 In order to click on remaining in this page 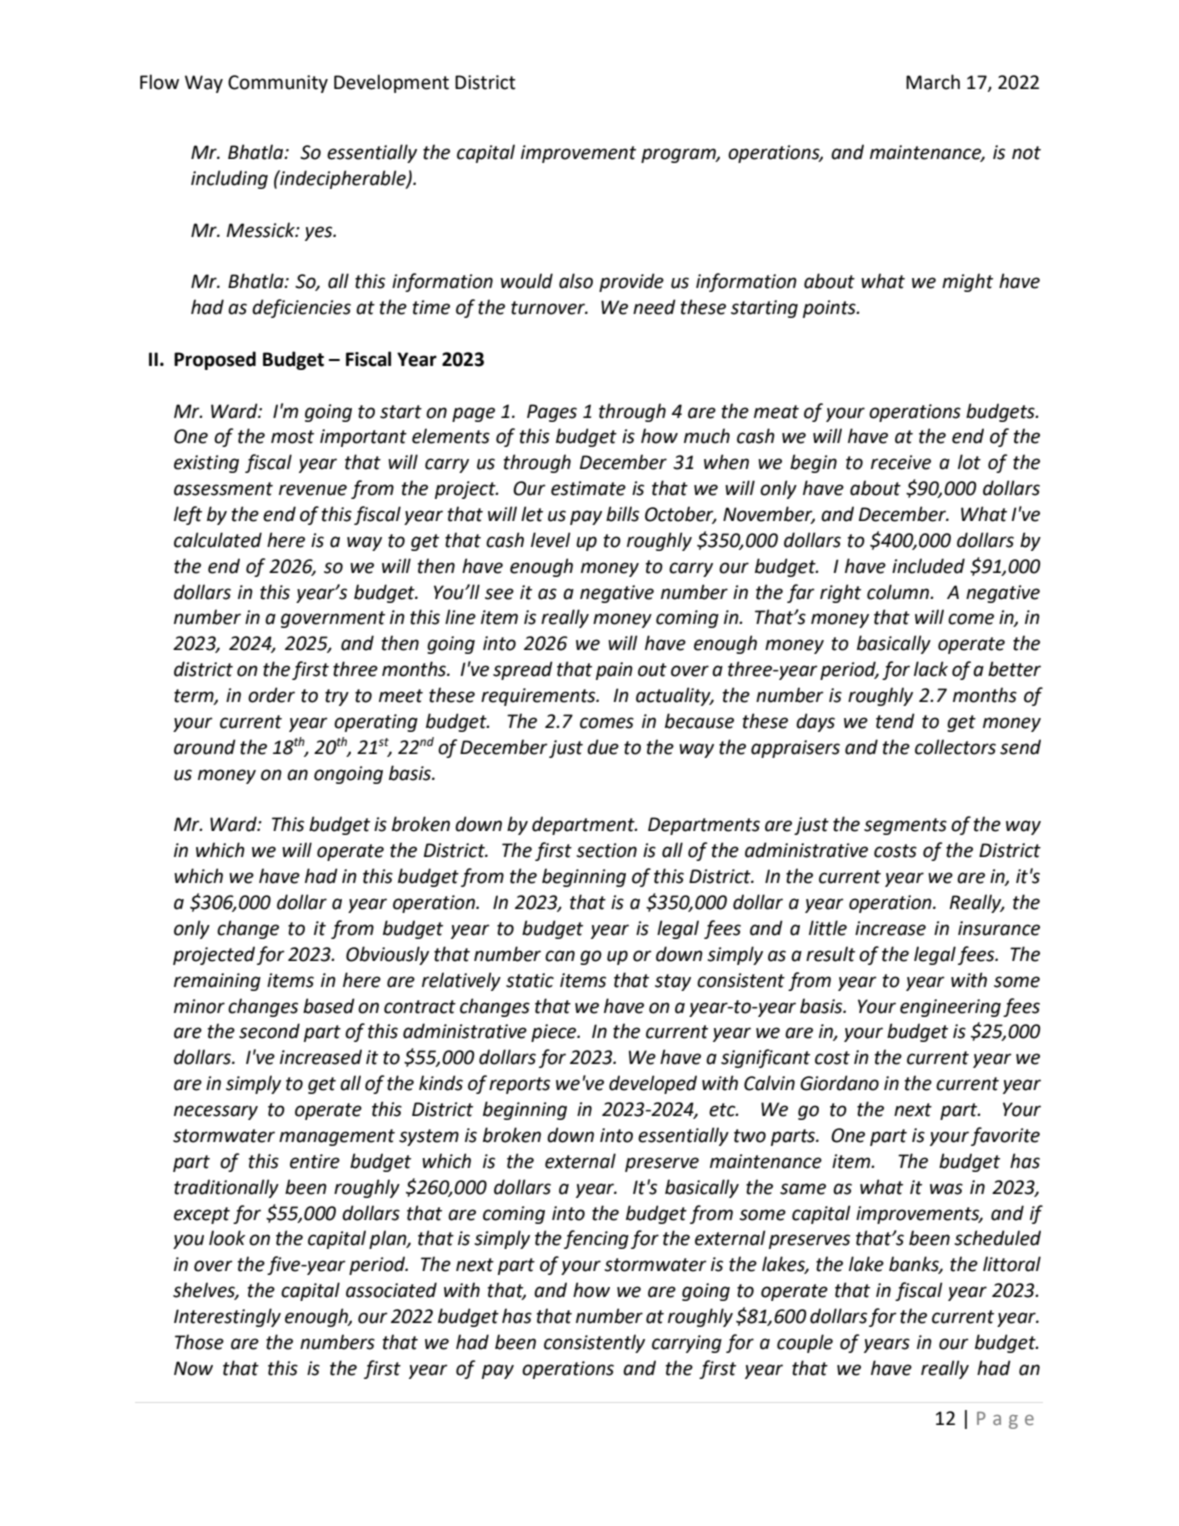, I will do `click(217, 982)`.
